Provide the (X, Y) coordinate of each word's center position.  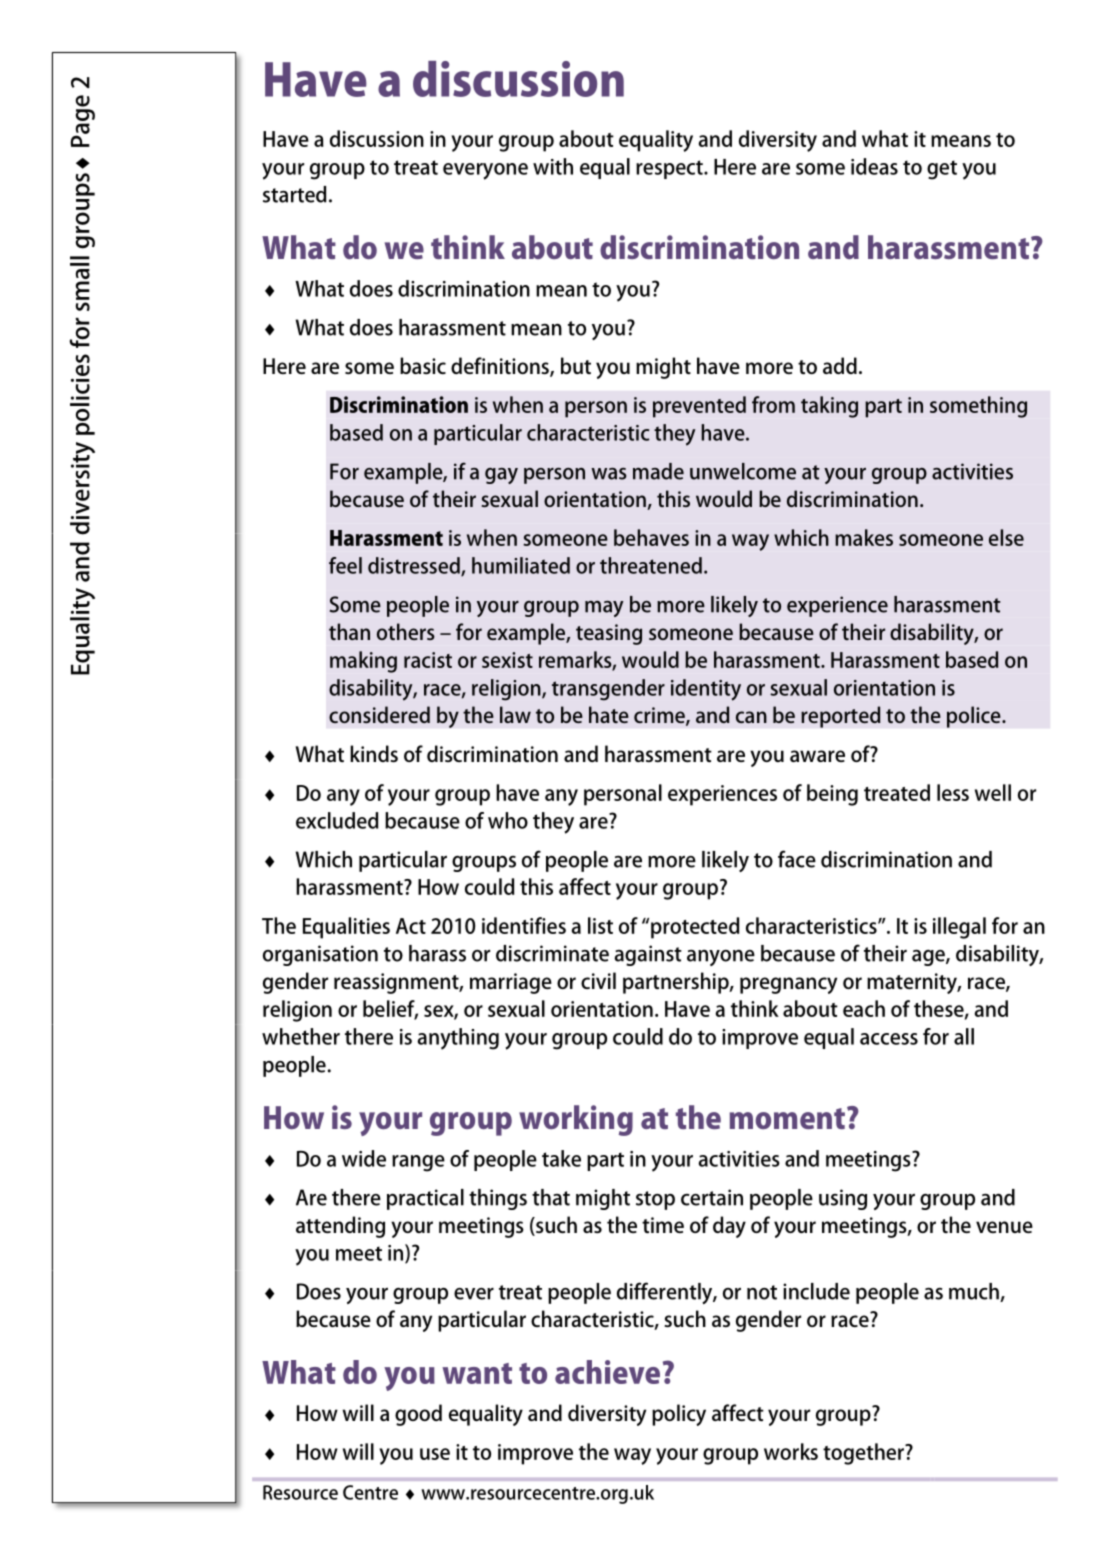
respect (670, 169)
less (953, 792)
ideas (874, 166)
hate (609, 714)
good (418, 1415)
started (295, 194)
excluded (337, 820)
